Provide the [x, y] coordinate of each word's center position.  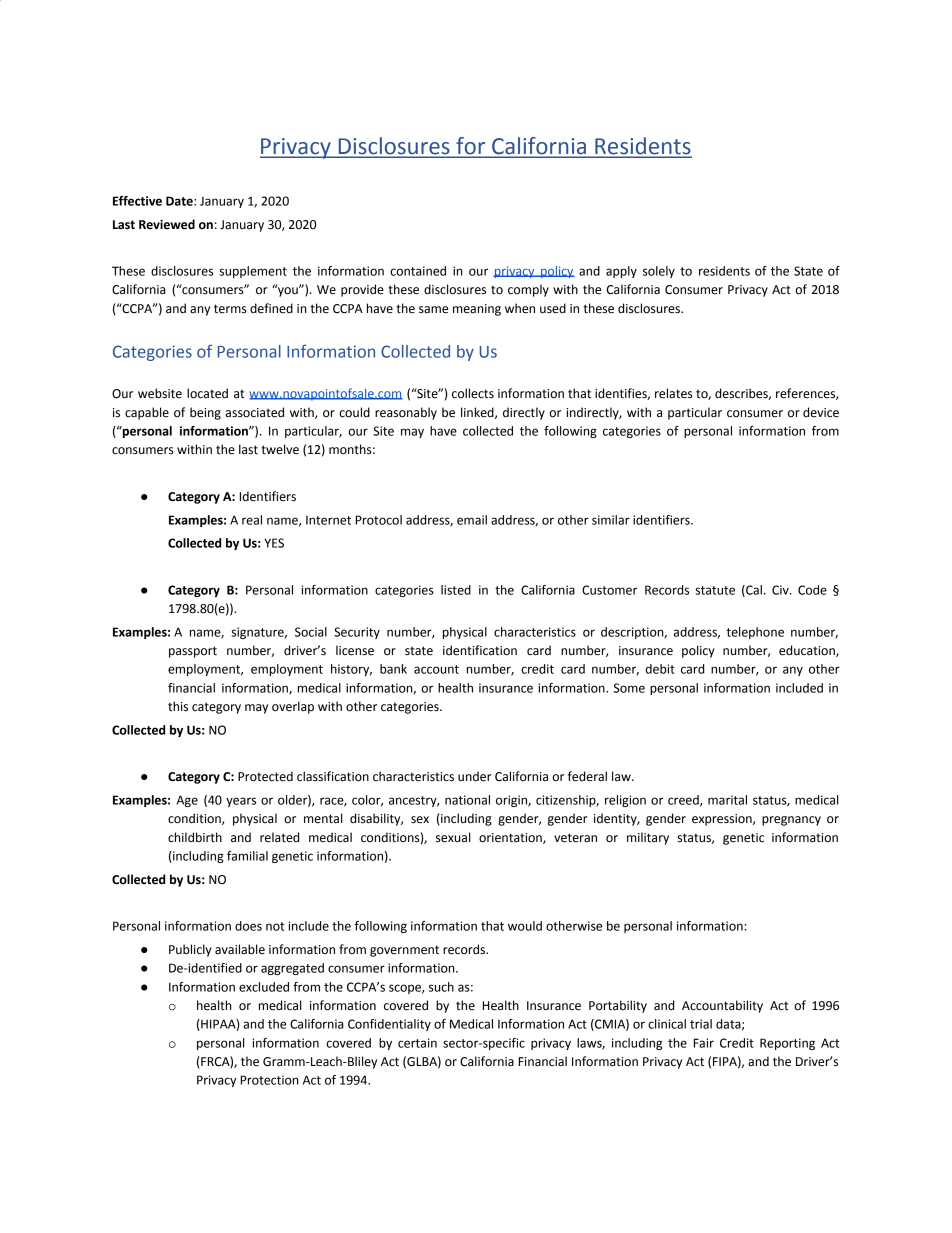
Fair [704, 1043]
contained [418, 271]
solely [659, 272]
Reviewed [167, 224]
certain [417, 1043]
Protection [270, 1080]
